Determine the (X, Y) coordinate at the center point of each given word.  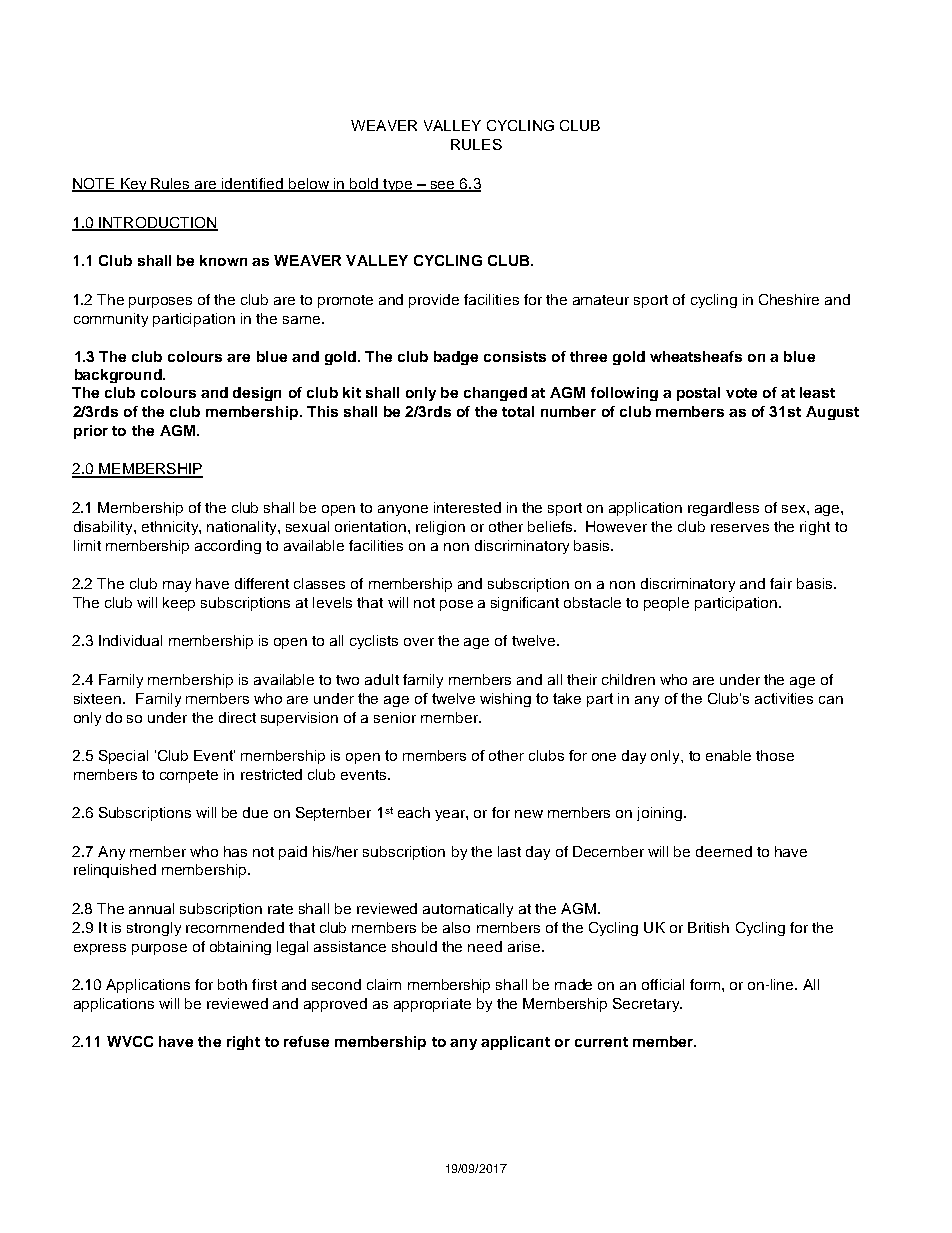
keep (179, 604)
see (442, 186)
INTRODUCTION (157, 224)
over (419, 642)
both (232, 984)
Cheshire (789, 299)
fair (781, 583)
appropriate (432, 1005)
